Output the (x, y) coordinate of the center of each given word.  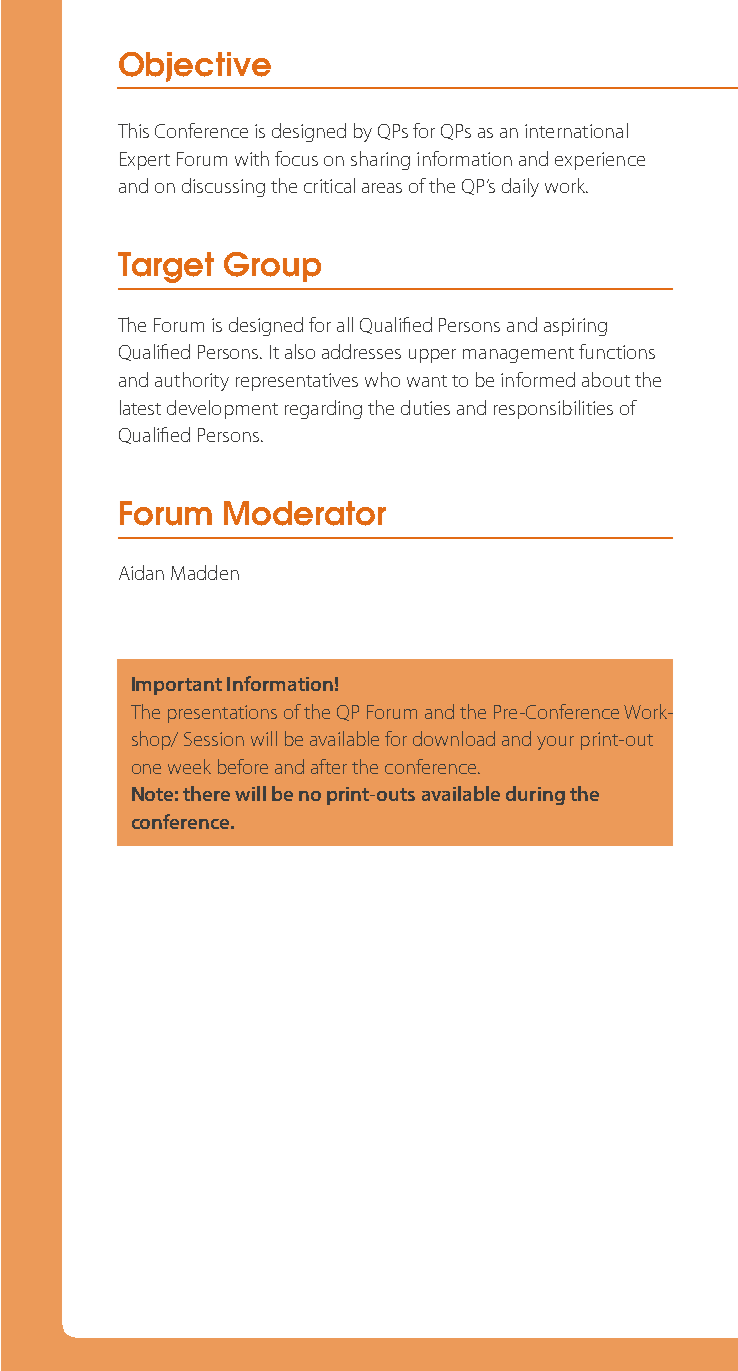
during (535, 795)
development (222, 409)
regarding (323, 409)
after (329, 766)
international (576, 130)
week (189, 766)
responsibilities (553, 409)
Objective (195, 67)
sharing (380, 160)
